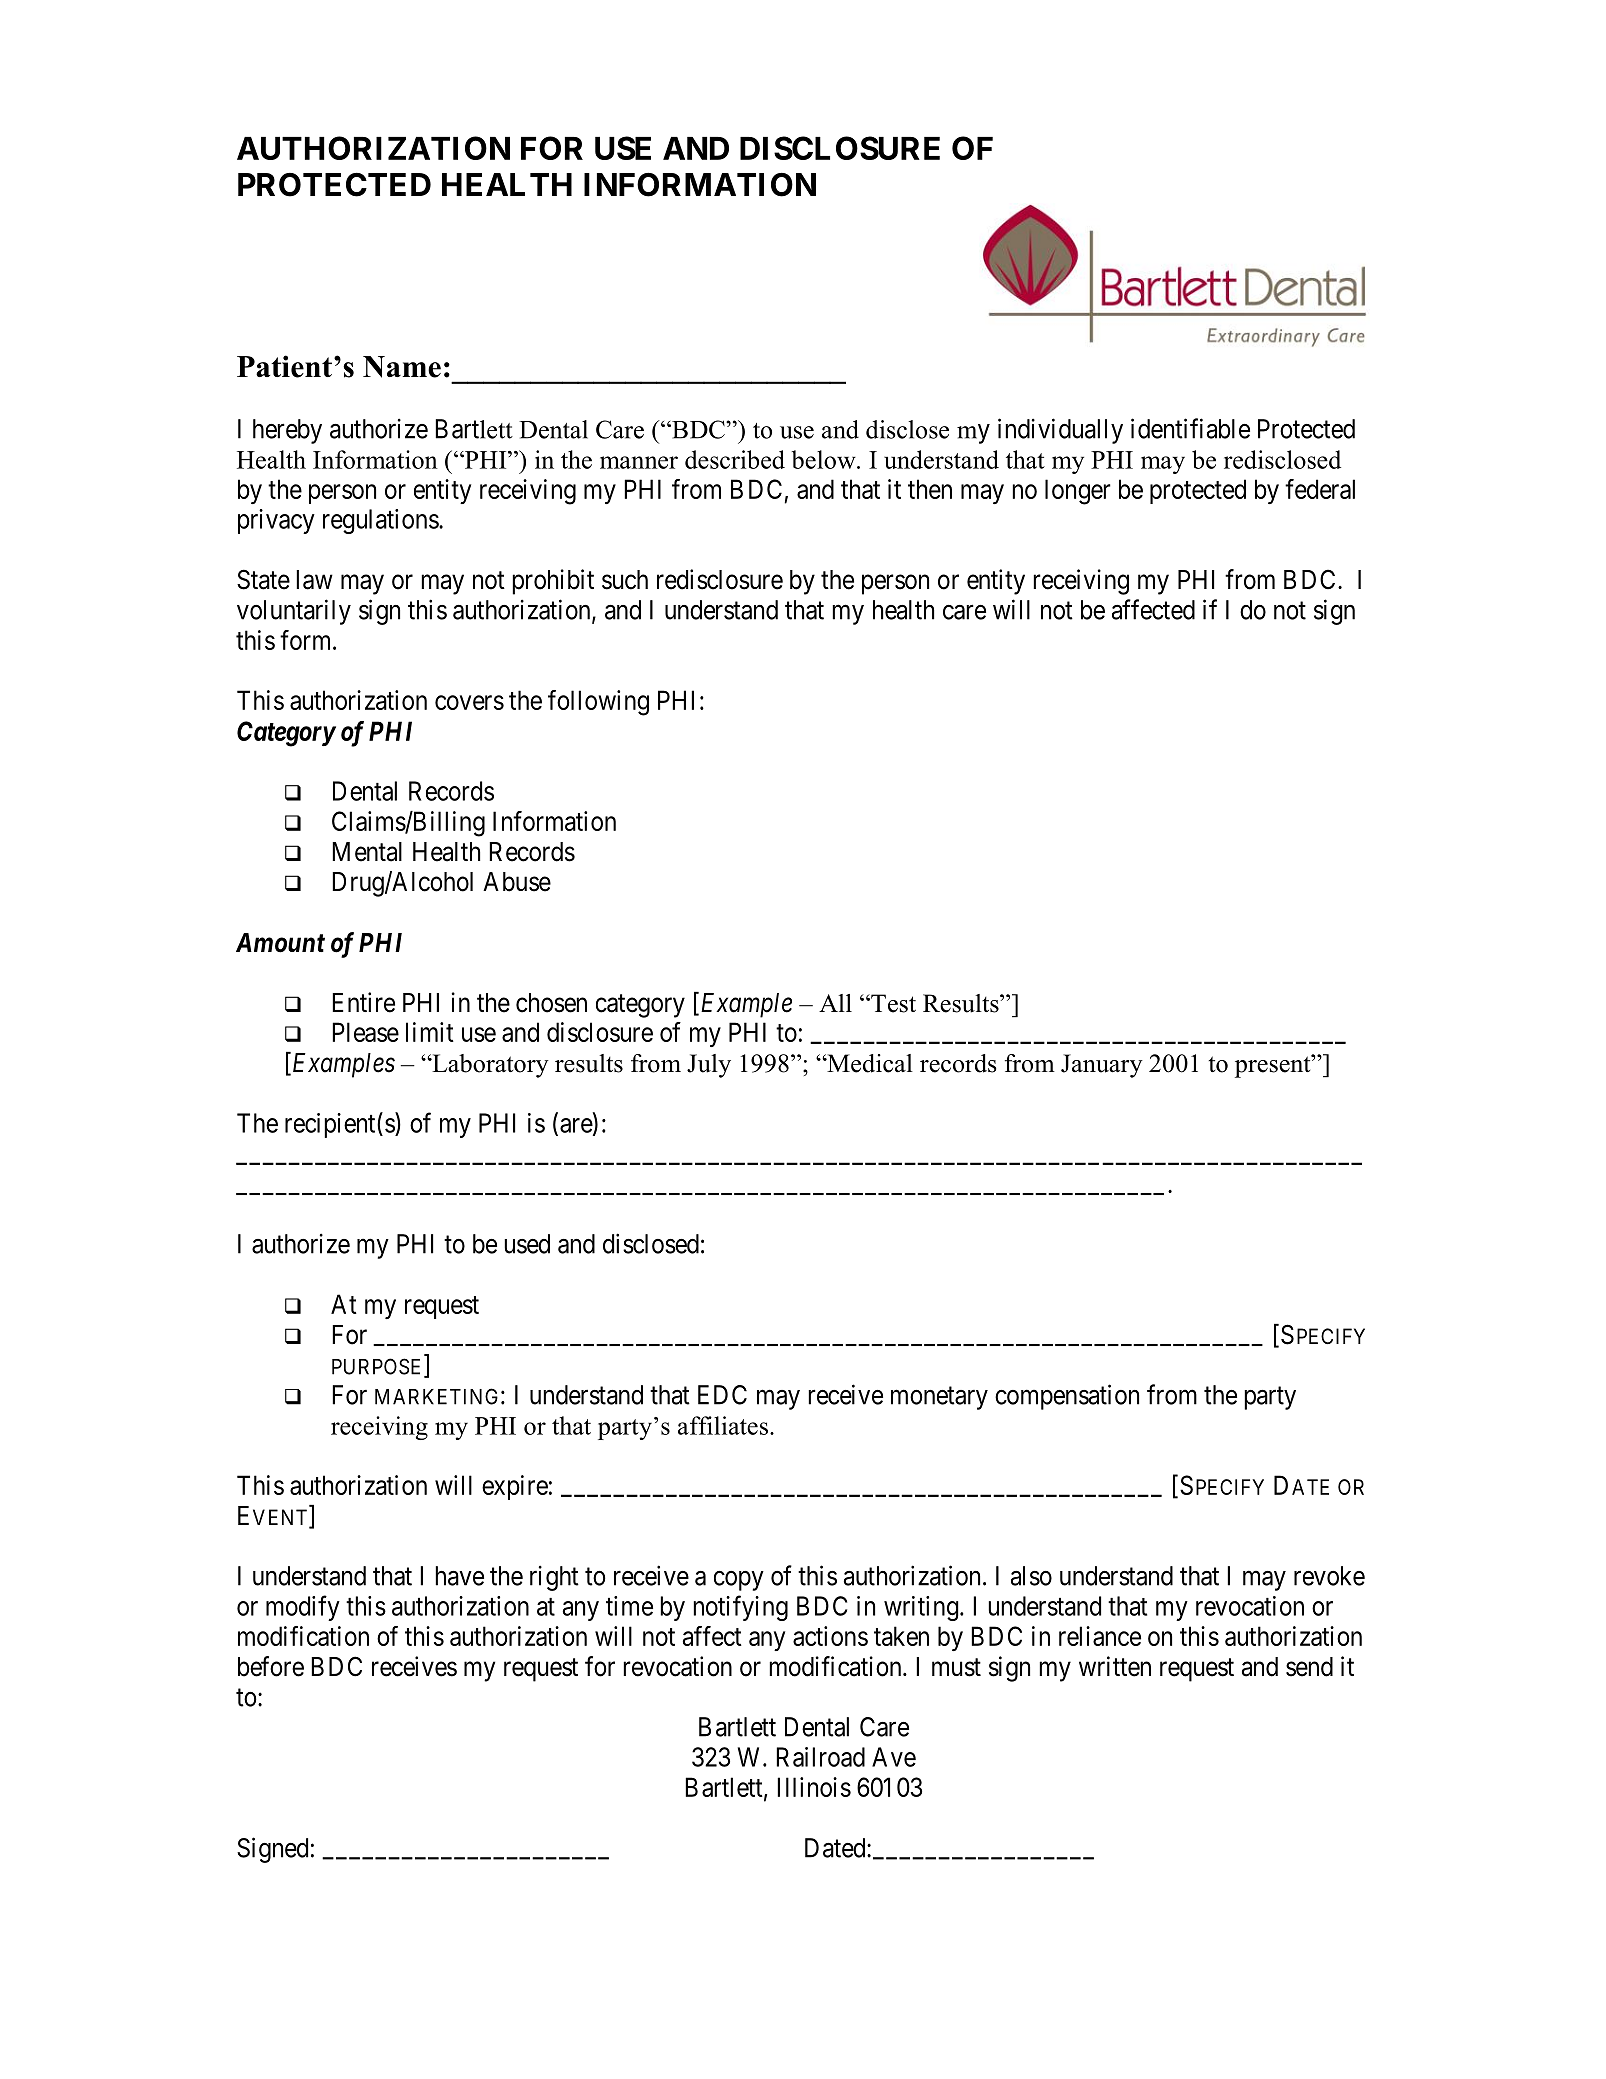 The width and height of the screenshot is (1606, 2079). Describe the element at coordinates (722, 1395) in the screenshot. I see `EDC` at that location.
